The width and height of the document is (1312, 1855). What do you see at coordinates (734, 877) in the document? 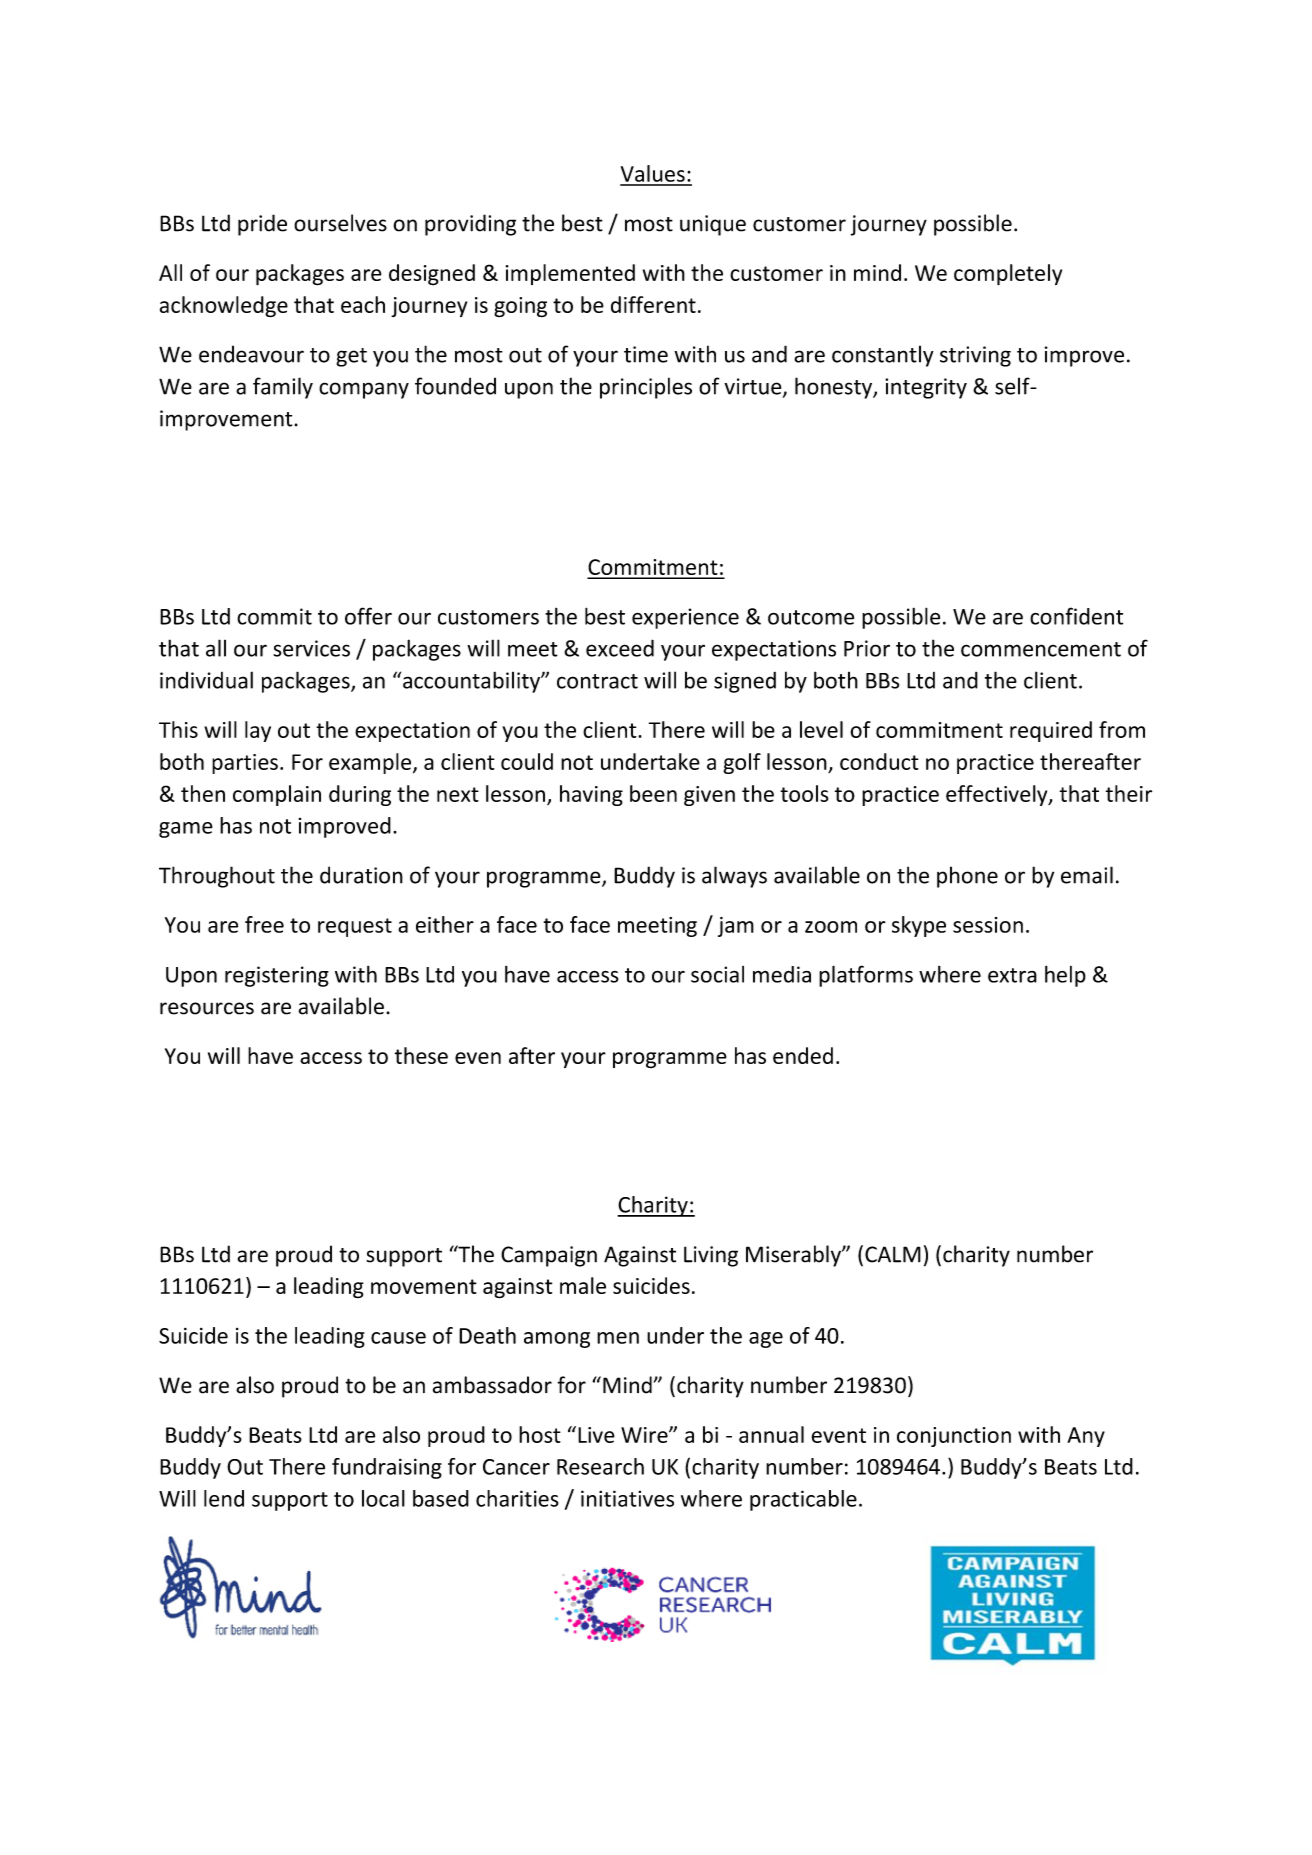
I see `always` at bounding box center [734, 877].
